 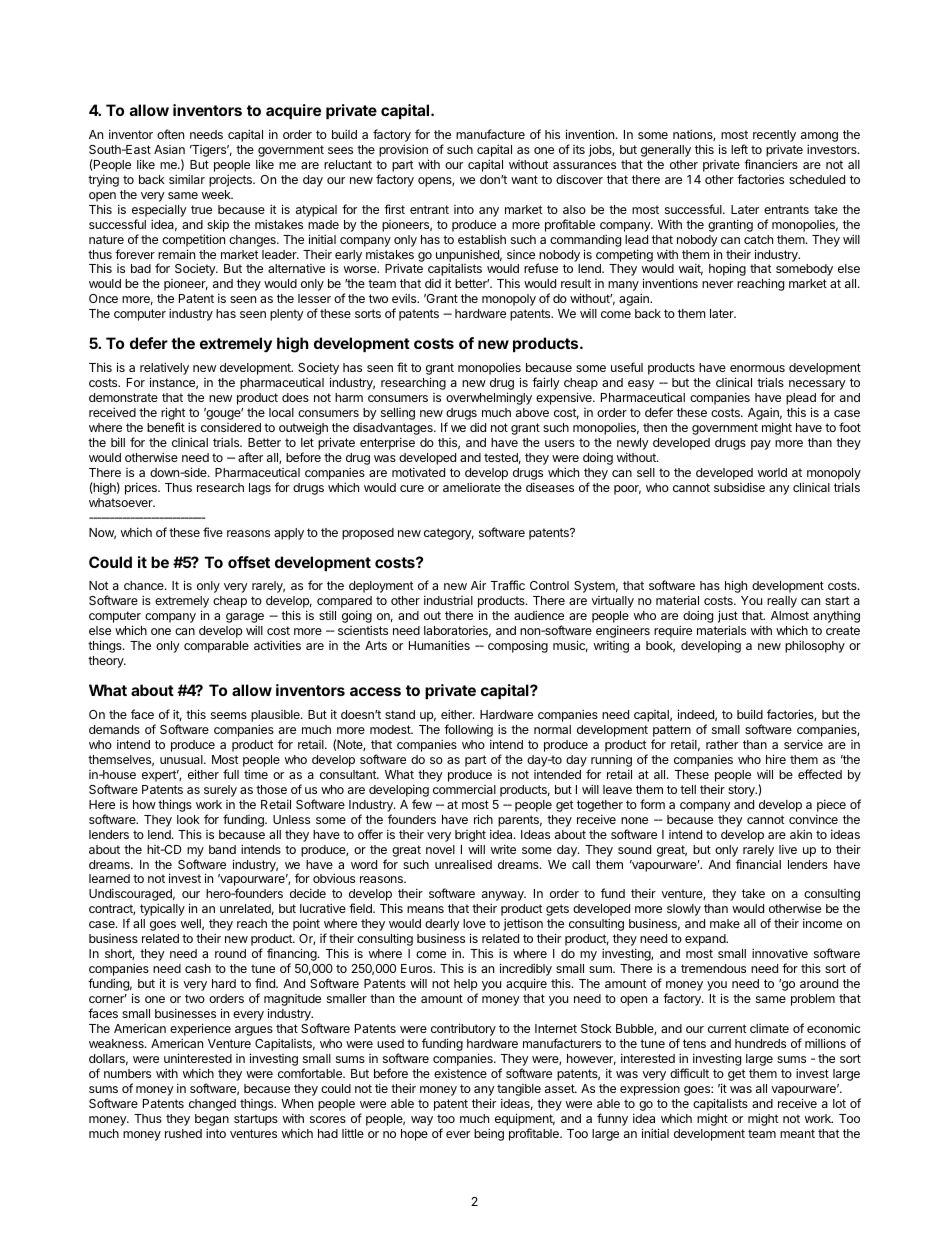 I want to click on commercial, so click(x=464, y=789).
